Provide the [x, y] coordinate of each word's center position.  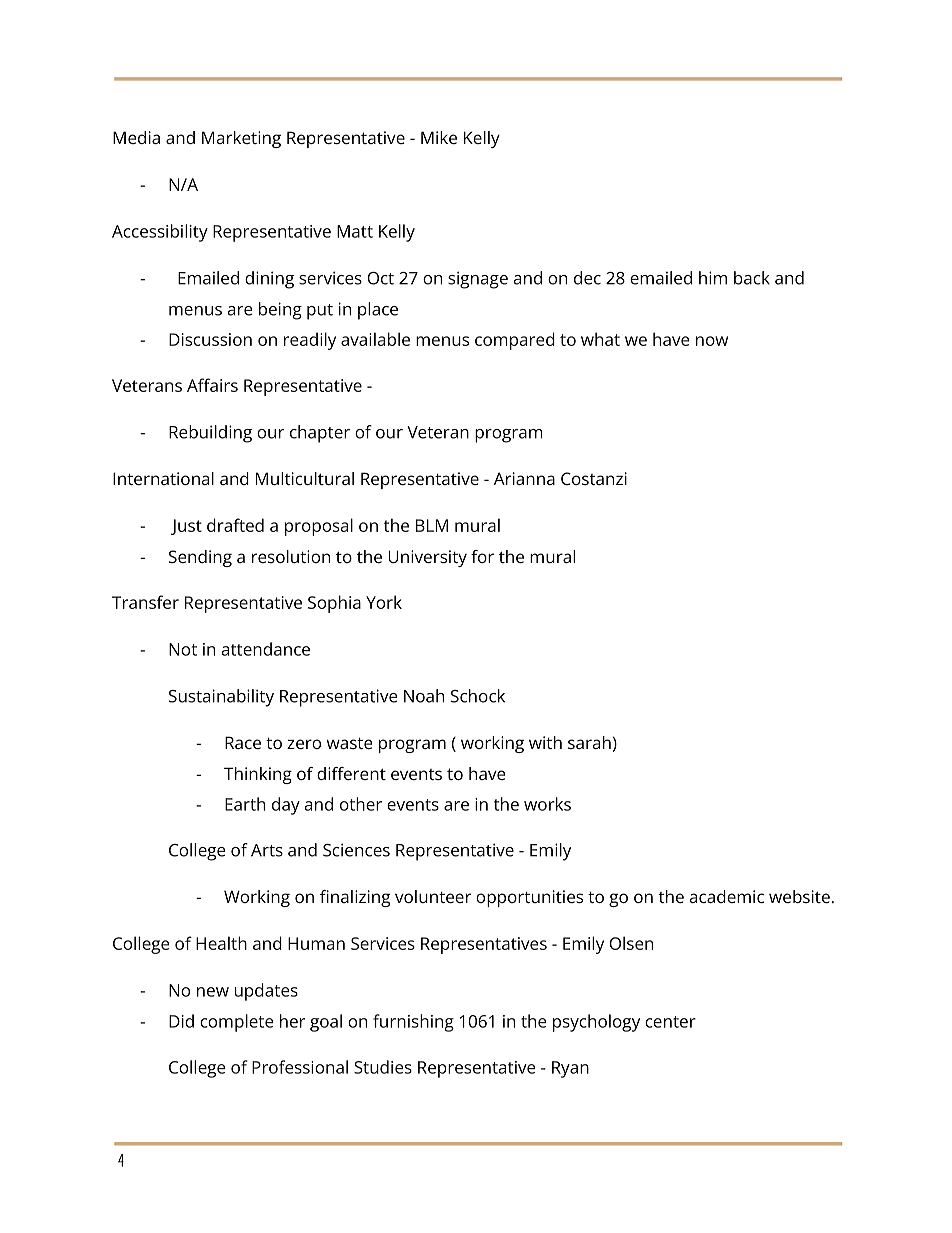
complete [237, 1023]
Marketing [241, 139]
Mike [439, 137]
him [713, 278]
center [670, 1022]
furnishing [413, 1023]
